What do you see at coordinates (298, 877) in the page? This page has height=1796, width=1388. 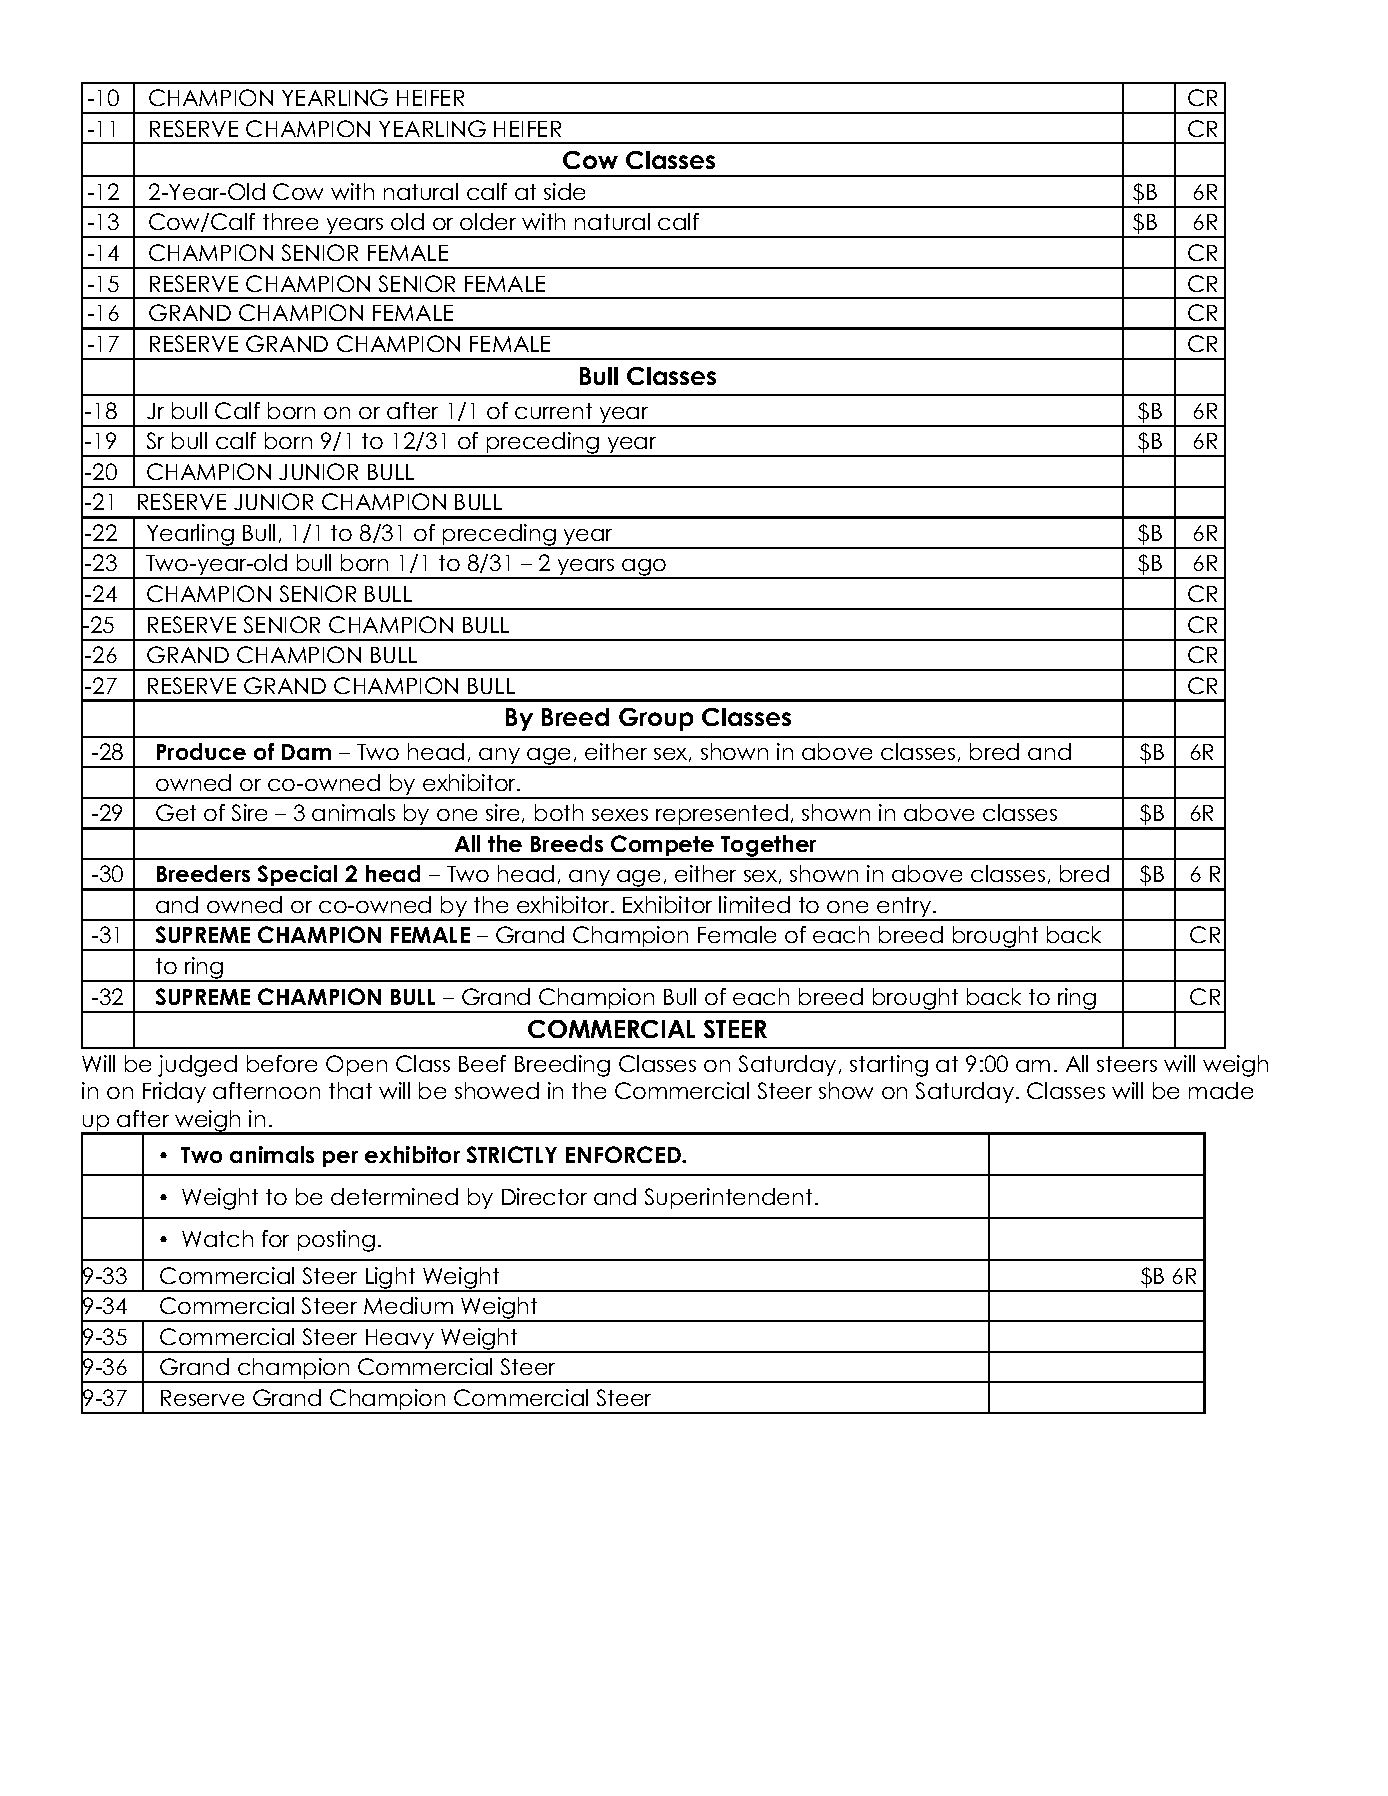 I see `Special` at bounding box center [298, 877].
